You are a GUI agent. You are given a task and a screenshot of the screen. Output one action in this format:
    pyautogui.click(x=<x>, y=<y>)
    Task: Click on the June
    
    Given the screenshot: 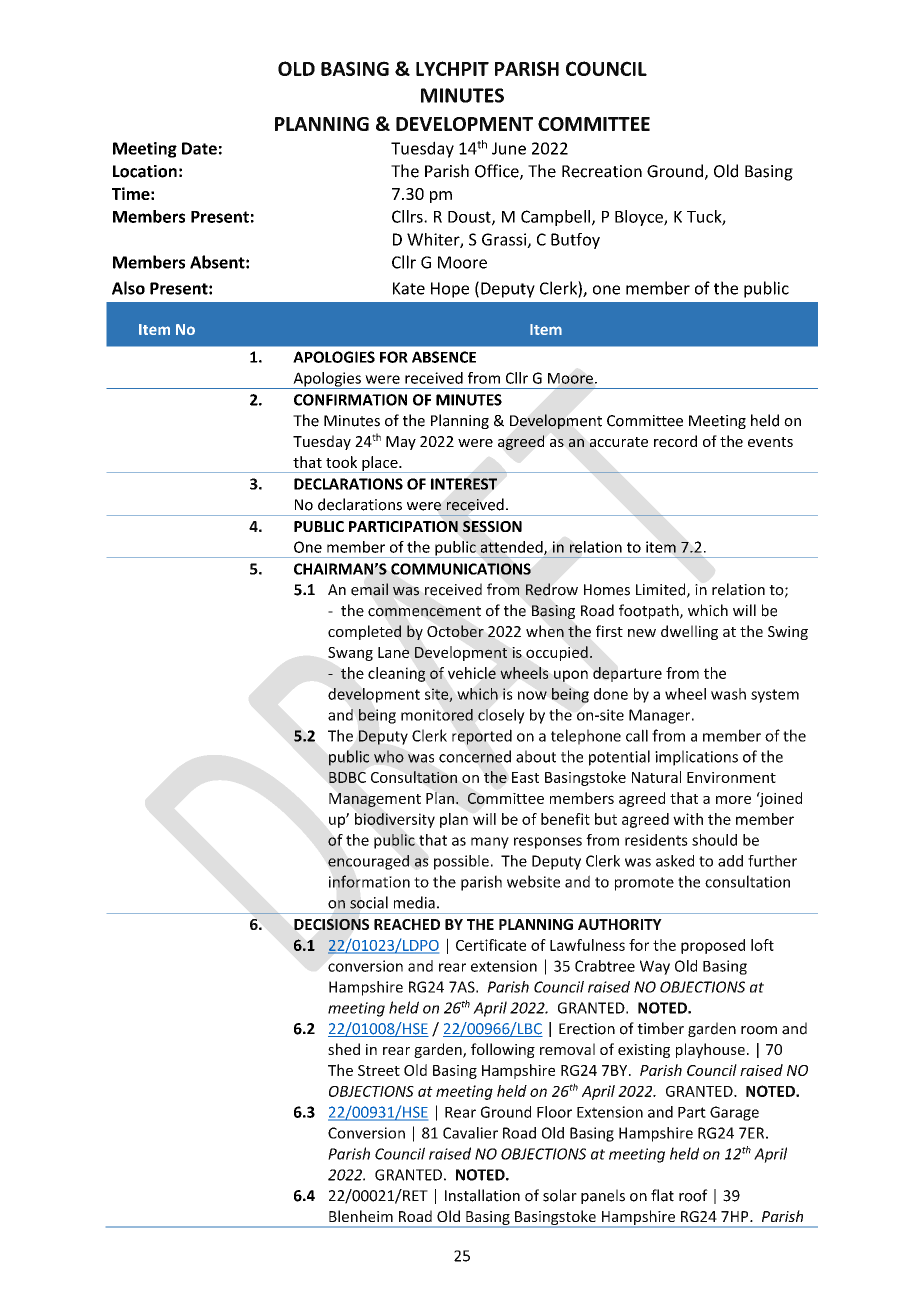 What is the action you would take?
    pyautogui.click(x=509, y=148)
